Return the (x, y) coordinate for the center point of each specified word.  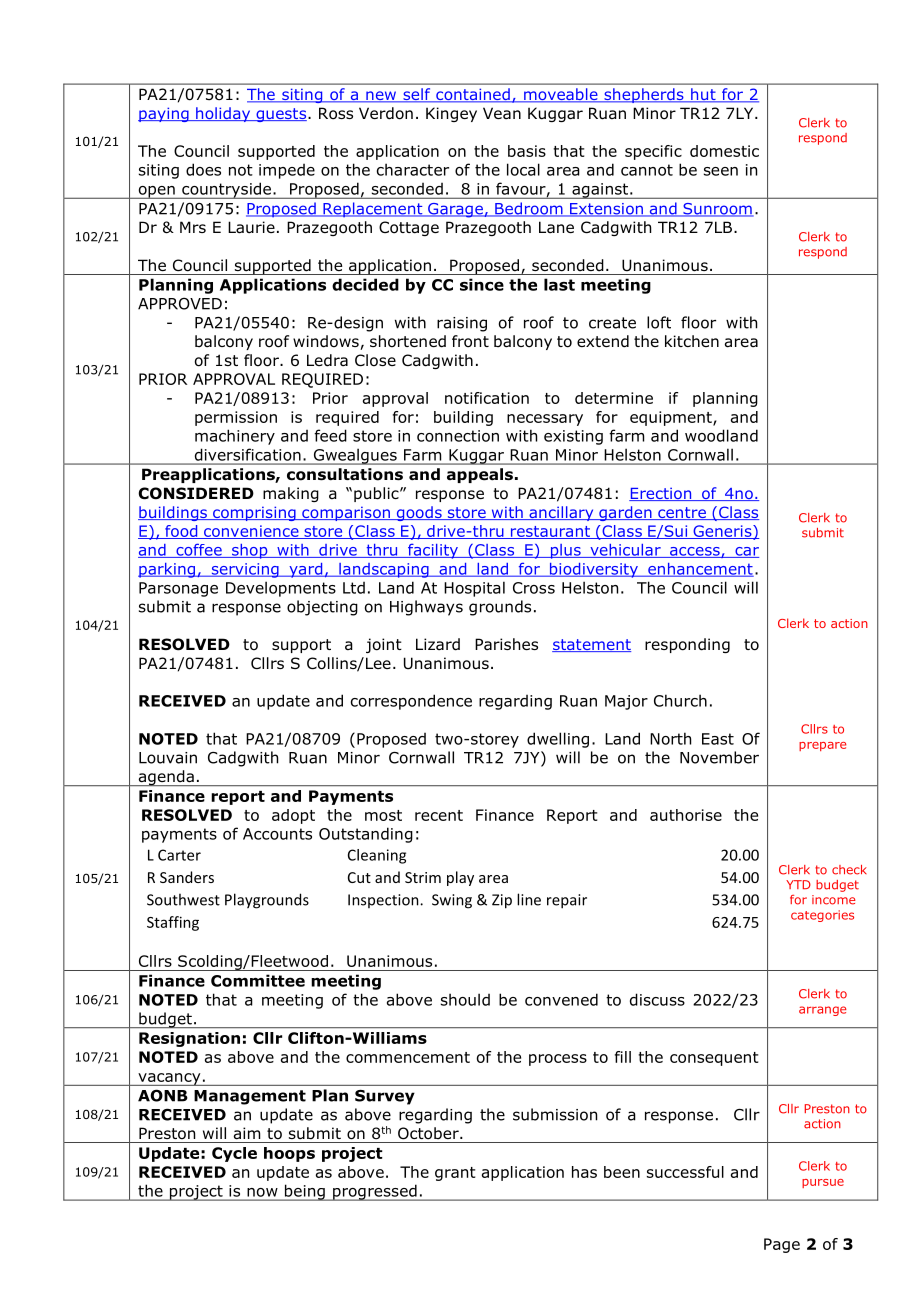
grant (455, 1174)
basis (527, 151)
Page (782, 1245)
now (262, 1192)
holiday (223, 114)
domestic (724, 151)
